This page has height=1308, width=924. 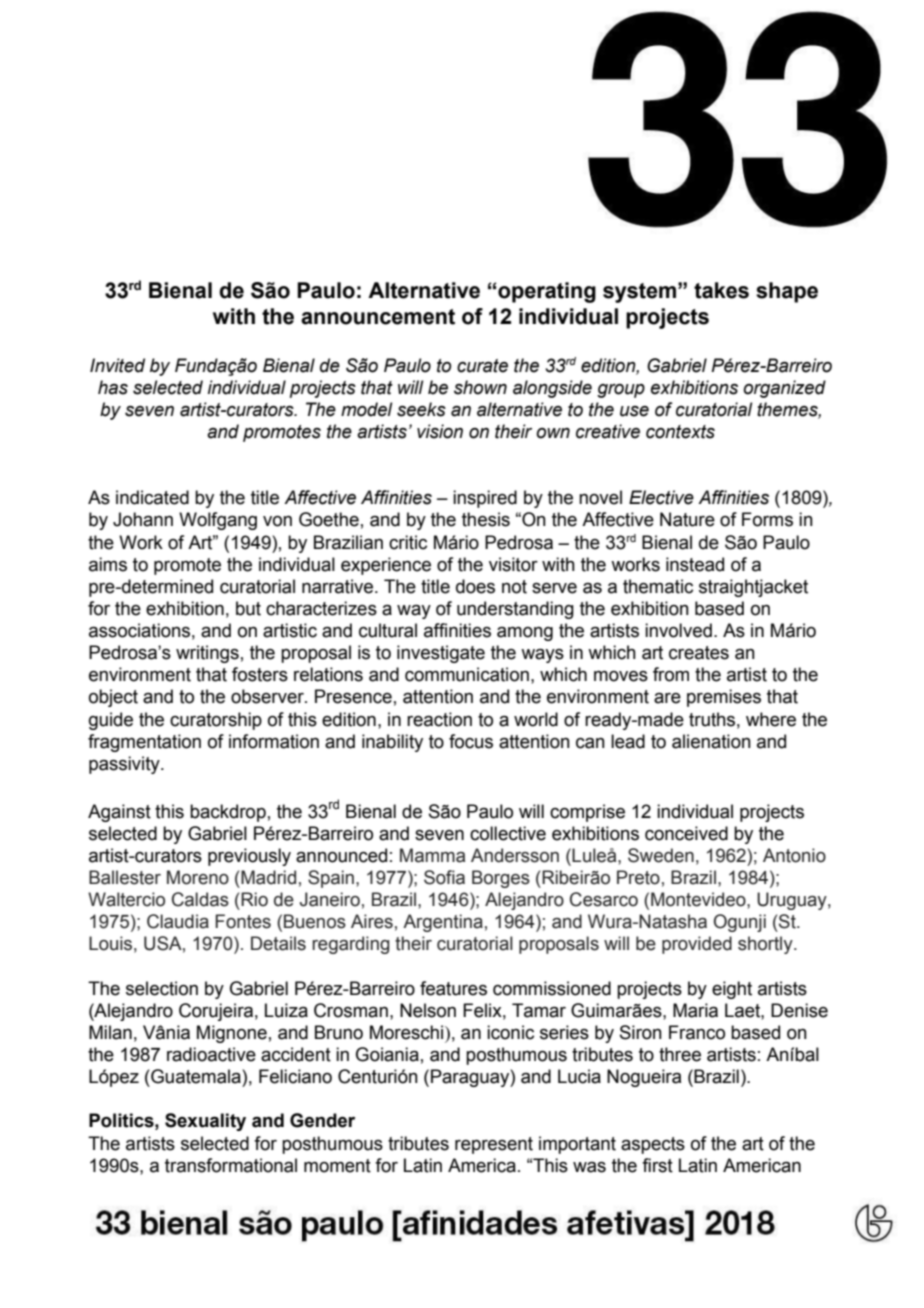 What do you see at coordinates (117, 365) in the page?
I see `Invited` at bounding box center [117, 365].
